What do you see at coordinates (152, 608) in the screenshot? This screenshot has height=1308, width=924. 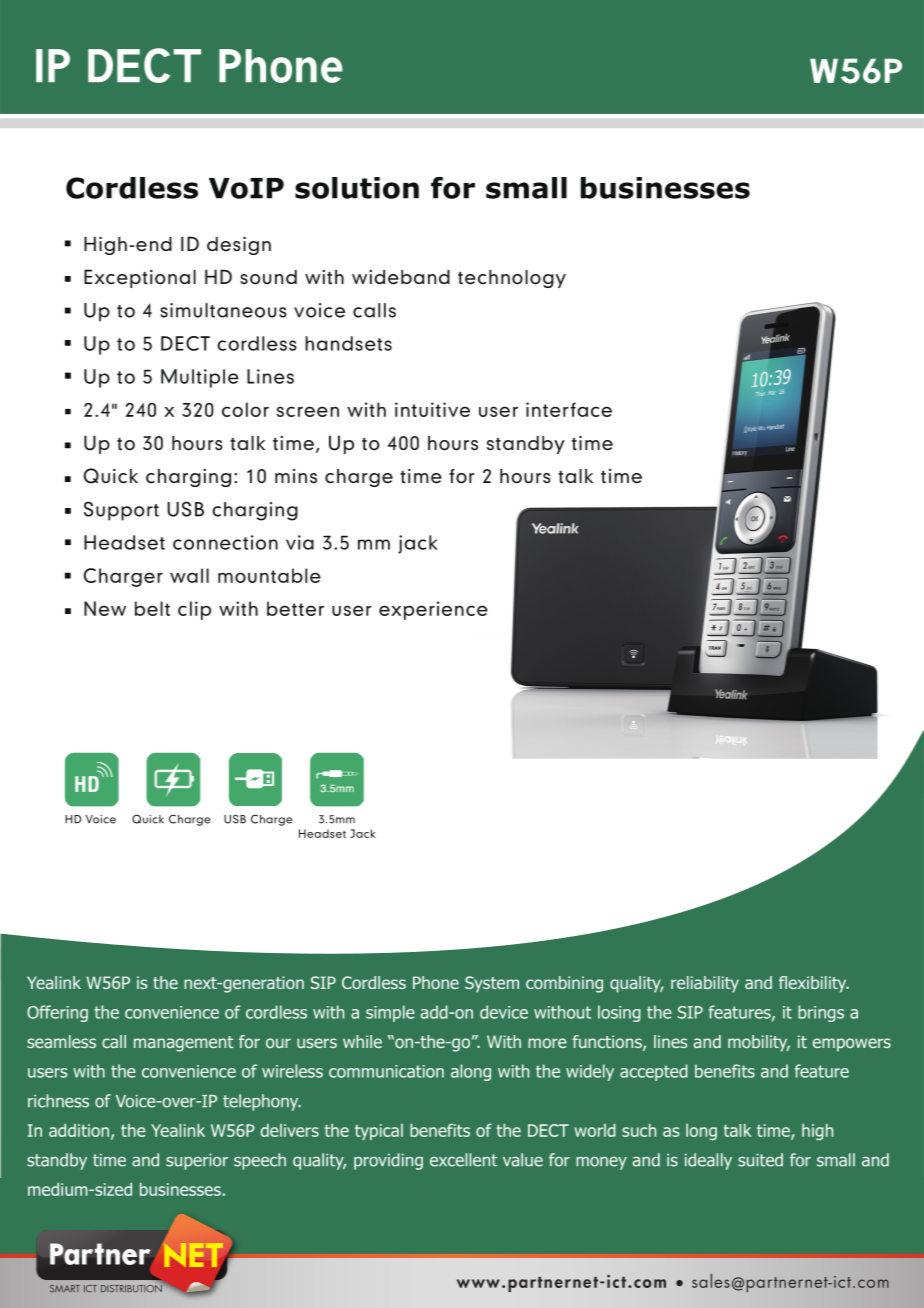 I see `belt` at bounding box center [152, 608].
